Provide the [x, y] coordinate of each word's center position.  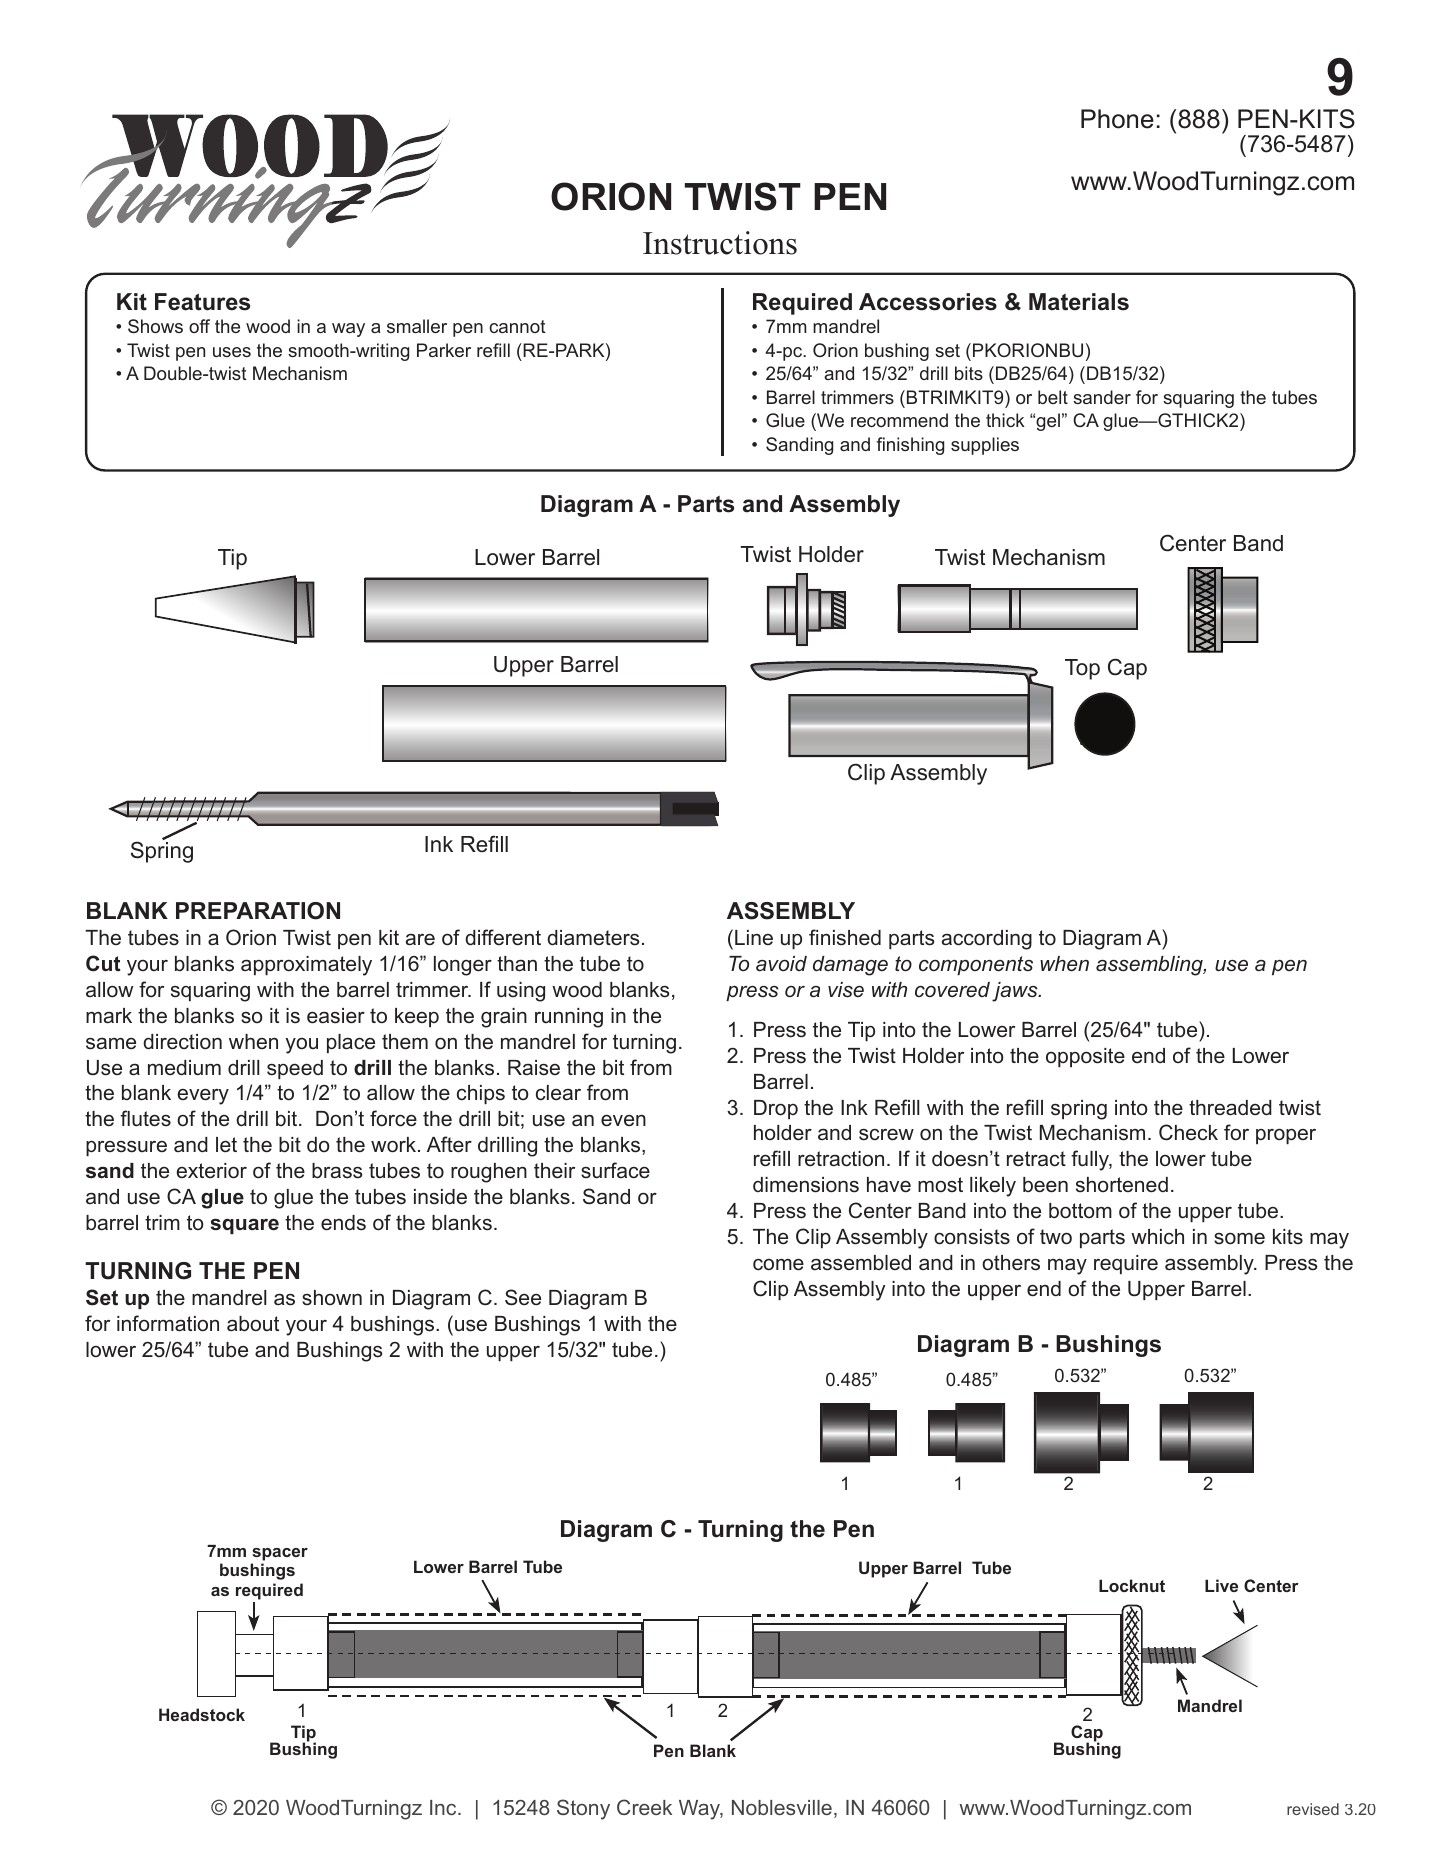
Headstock [202, 1714]
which [1157, 1236]
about [253, 1324]
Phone [1117, 119]
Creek [644, 1807]
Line [754, 937]
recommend [899, 420]
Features [202, 302]
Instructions [720, 243]
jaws [1016, 992]
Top [1082, 669]
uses [232, 352]
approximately [306, 966]
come [778, 1265]
